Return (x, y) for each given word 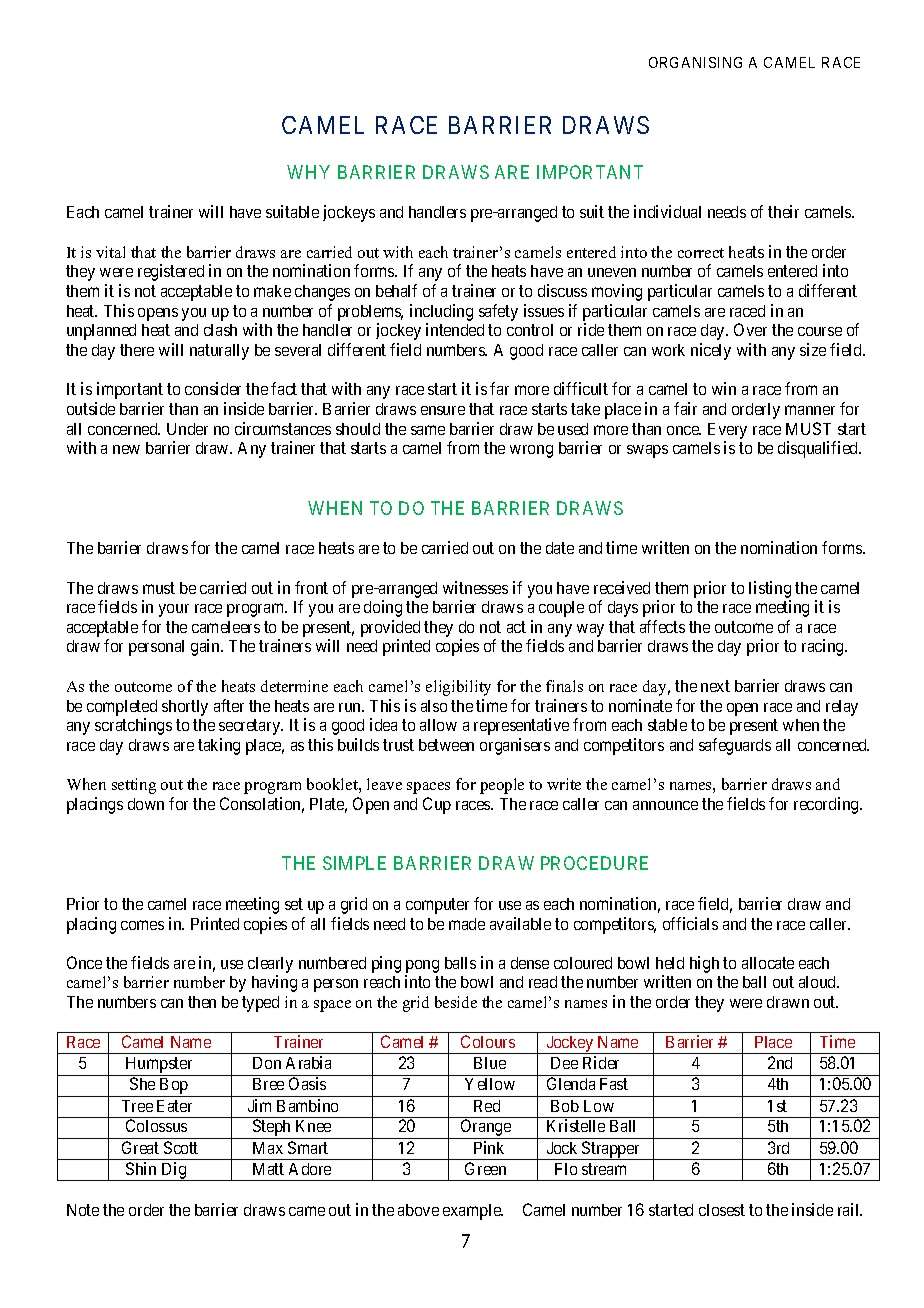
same (428, 430)
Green (485, 1168)
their (783, 211)
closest (722, 1210)
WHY (308, 172)
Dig (174, 1171)
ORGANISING (695, 62)
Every (727, 431)
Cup (437, 805)
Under (187, 429)
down (146, 804)
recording (827, 805)
